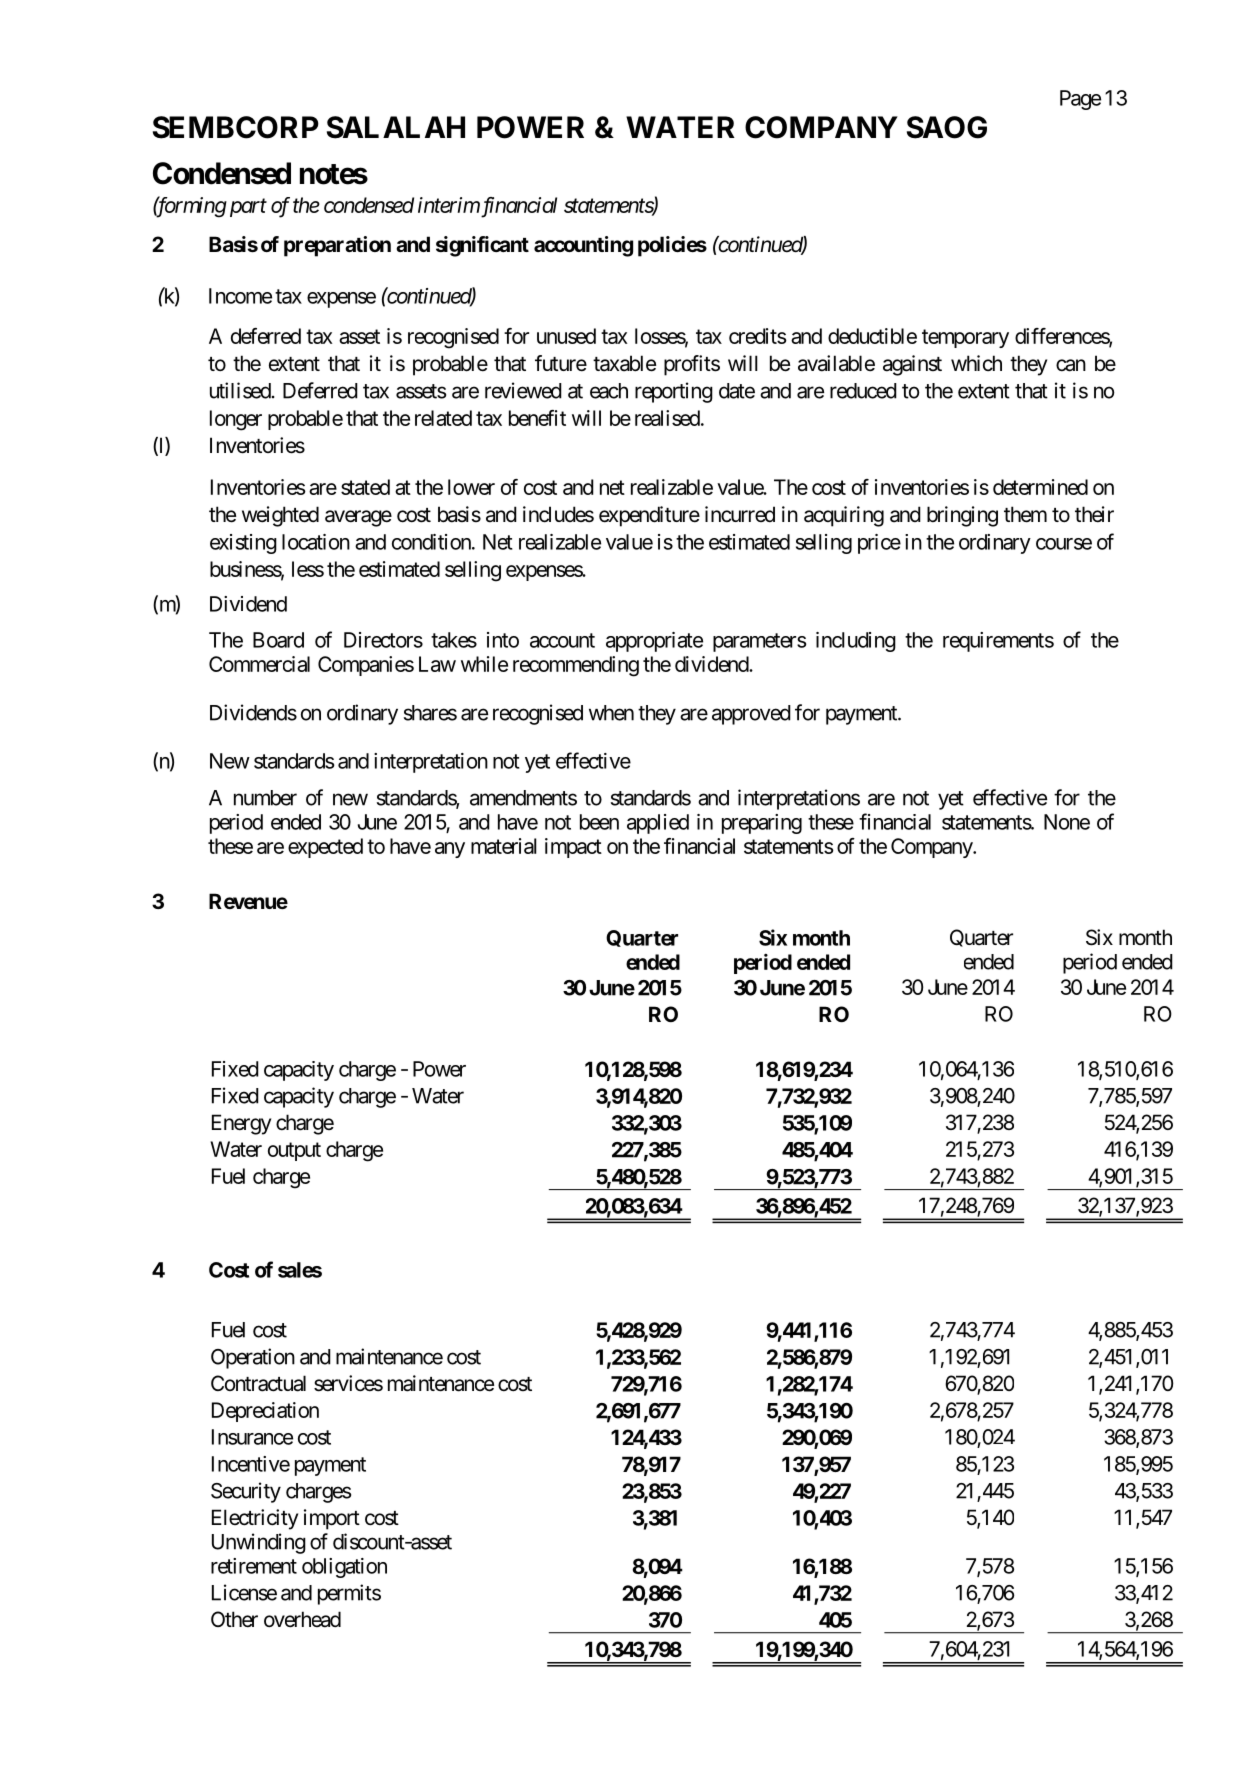  What do you see at coordinates (344, 1568) in the page?
I see `obligation` at bounding box center [344, 1568].
